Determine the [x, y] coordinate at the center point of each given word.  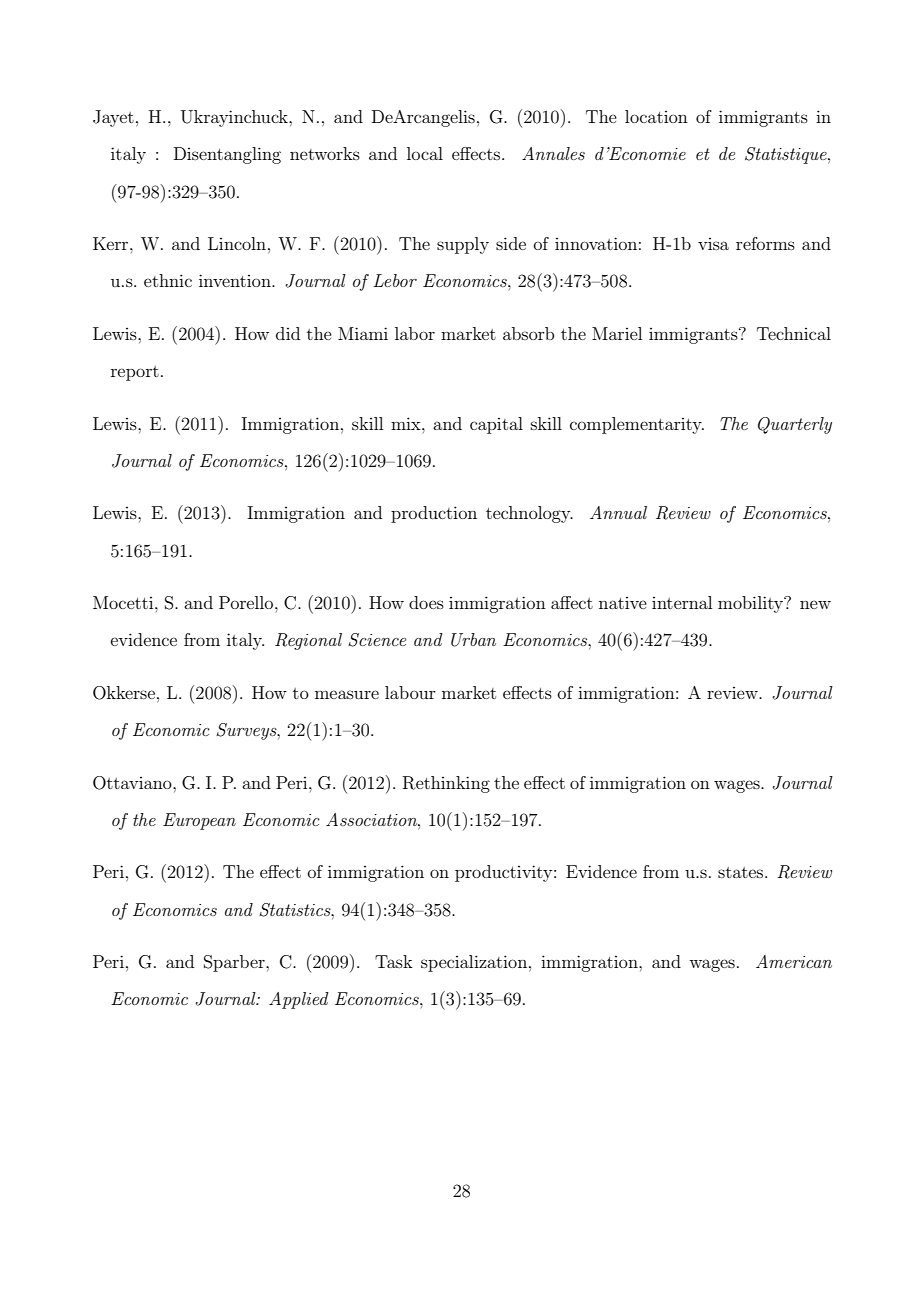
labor [415, 333]
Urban [473, 640]
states [742, 872]
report [135, 373]
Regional [308, 641]
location [656, 116]
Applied [299, 1000]
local [425, 153]
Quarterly [795, 425]
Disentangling [227, 155]
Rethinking [446, 784]
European [199, 821]
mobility [752, 604]
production [434, 514]
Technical [794, 333]
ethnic [168, 280]
